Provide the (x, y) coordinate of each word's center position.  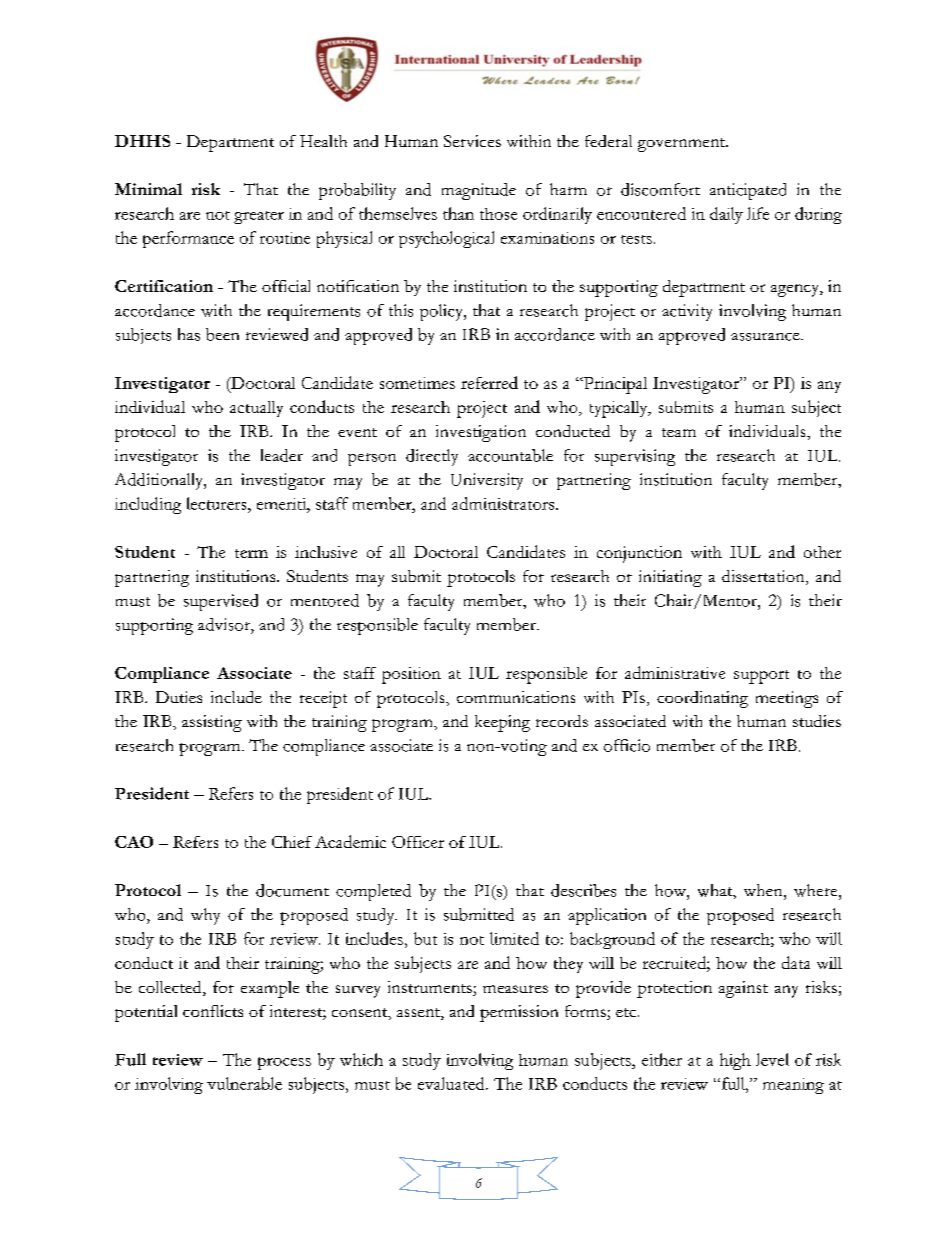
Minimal (148, 189)
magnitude (479, 191)
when (764, 890)
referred (489, 382)
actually (256, 409)
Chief (292, 842)
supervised (221, 602)
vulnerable (244, 1083)
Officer (418, 842)
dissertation (764, 577)
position (411, 675)
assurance (766, 337)
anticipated (748, 191)
